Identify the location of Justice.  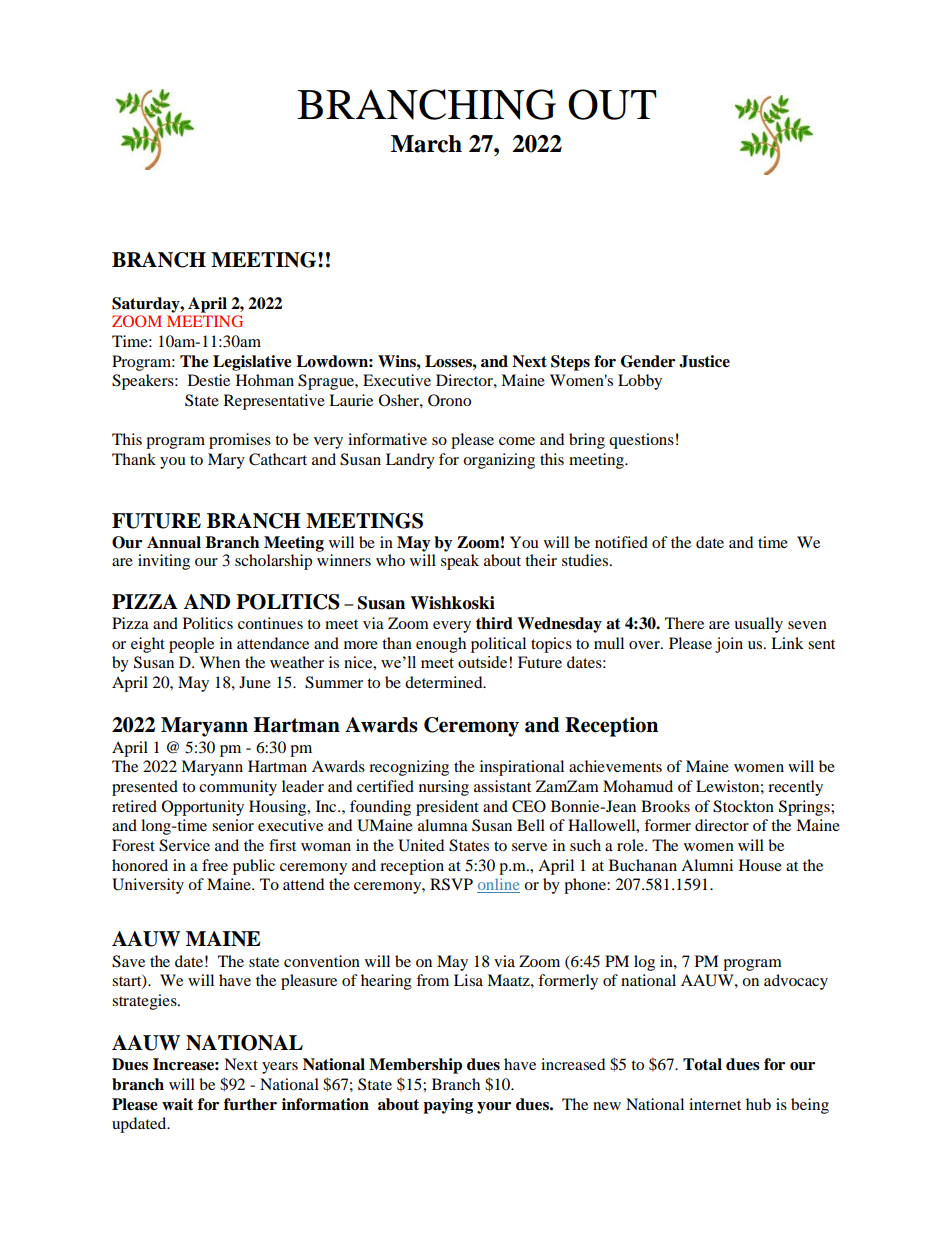
(704, 361).
